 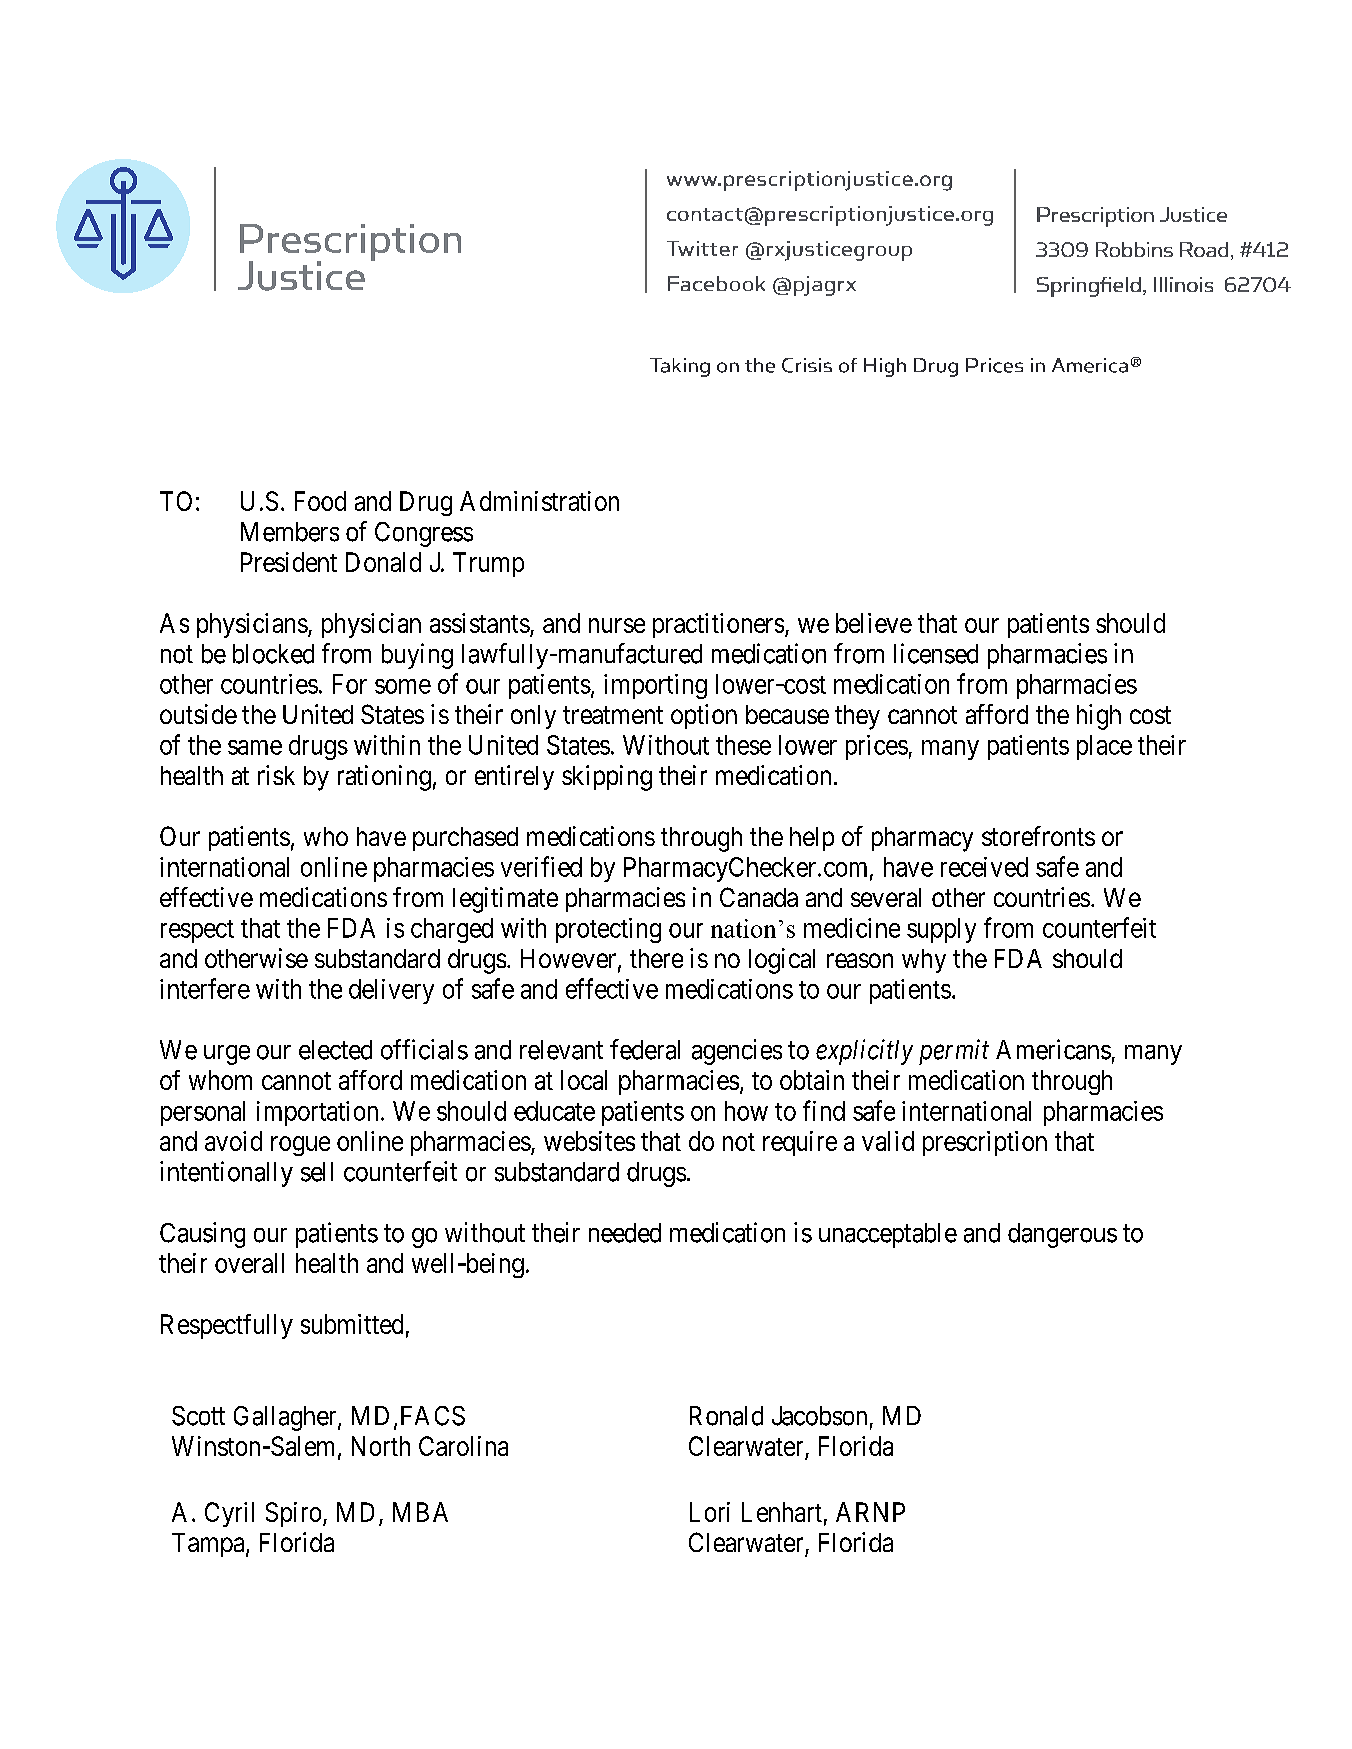 What do you see at coordinates (249, 1263) in the screenshot?
I see `overall` at bounding box center [249, 1263].
